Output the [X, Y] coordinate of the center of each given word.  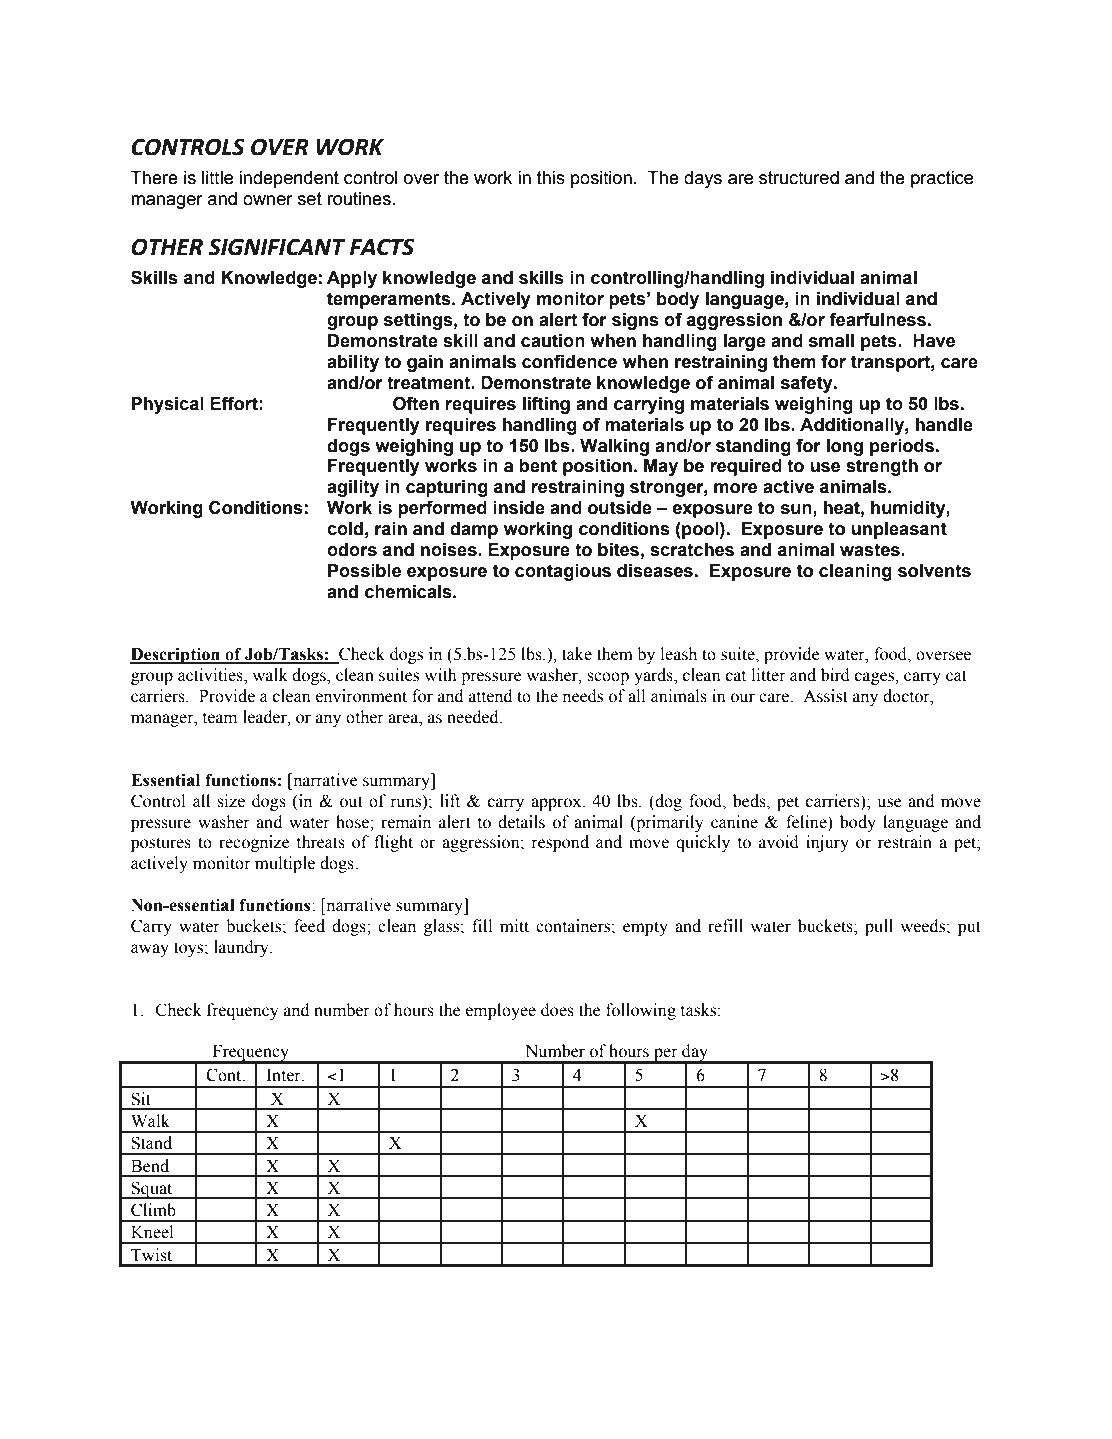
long [845, 447]
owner [268, 200]
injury [827, 843]
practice [942, 179]
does [557, 1010]
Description [176, 655]
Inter [285, 1075]
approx [557, 804]
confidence [569, 361]
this [551, 178]
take [577, 654]
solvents [934, 571]
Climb [153, 1210]
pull [879, 927]
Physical [168, 405]
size [231, 801]
